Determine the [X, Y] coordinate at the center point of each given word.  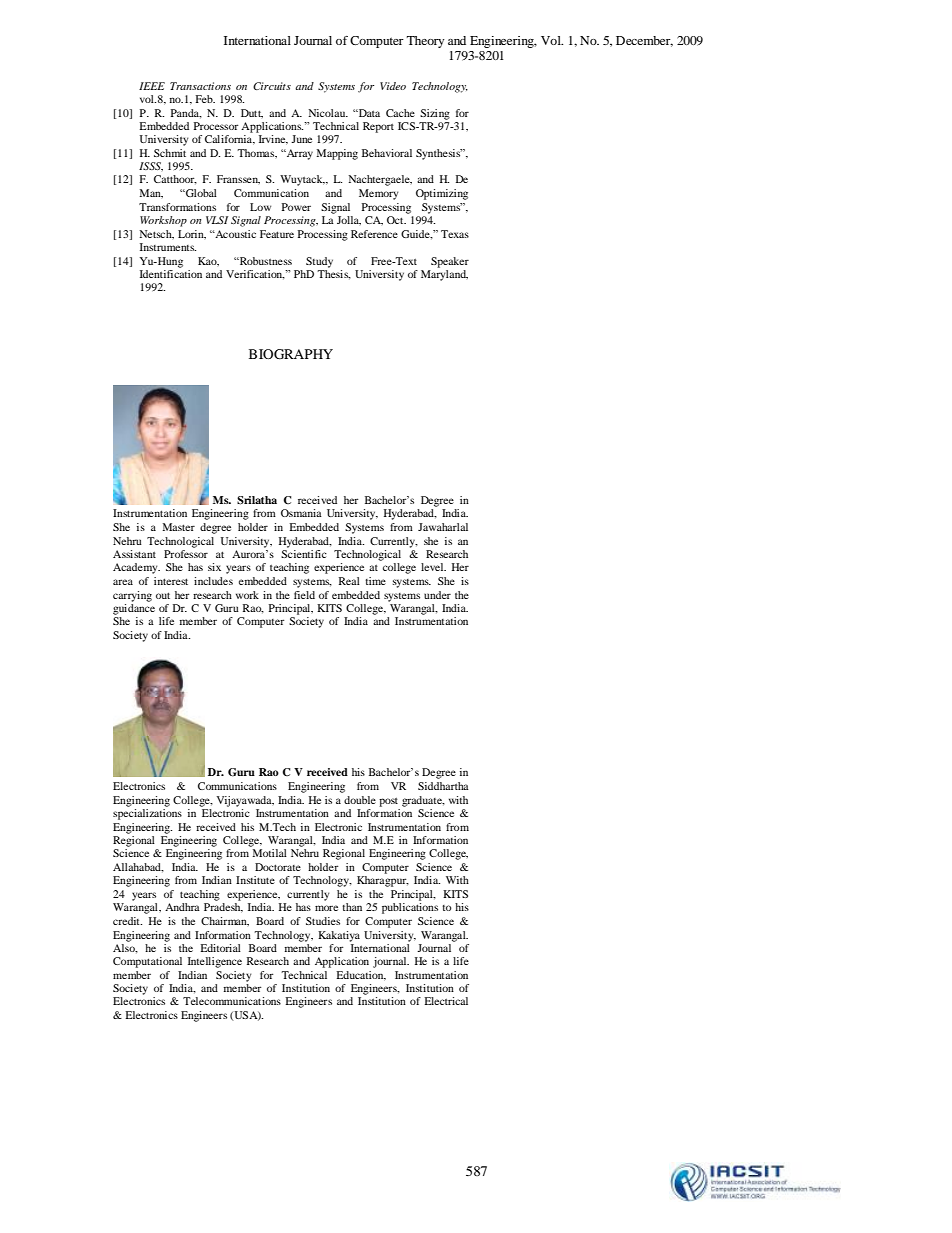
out [163, 595]
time [375, 581]
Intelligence [215, 962]
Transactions [200, 86]
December [644, 41]
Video [393, 86]
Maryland [444, 275]
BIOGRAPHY [291, 354]
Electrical [446, 1001]
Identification [171, 274]
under [437, 595]
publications [410, 908]
